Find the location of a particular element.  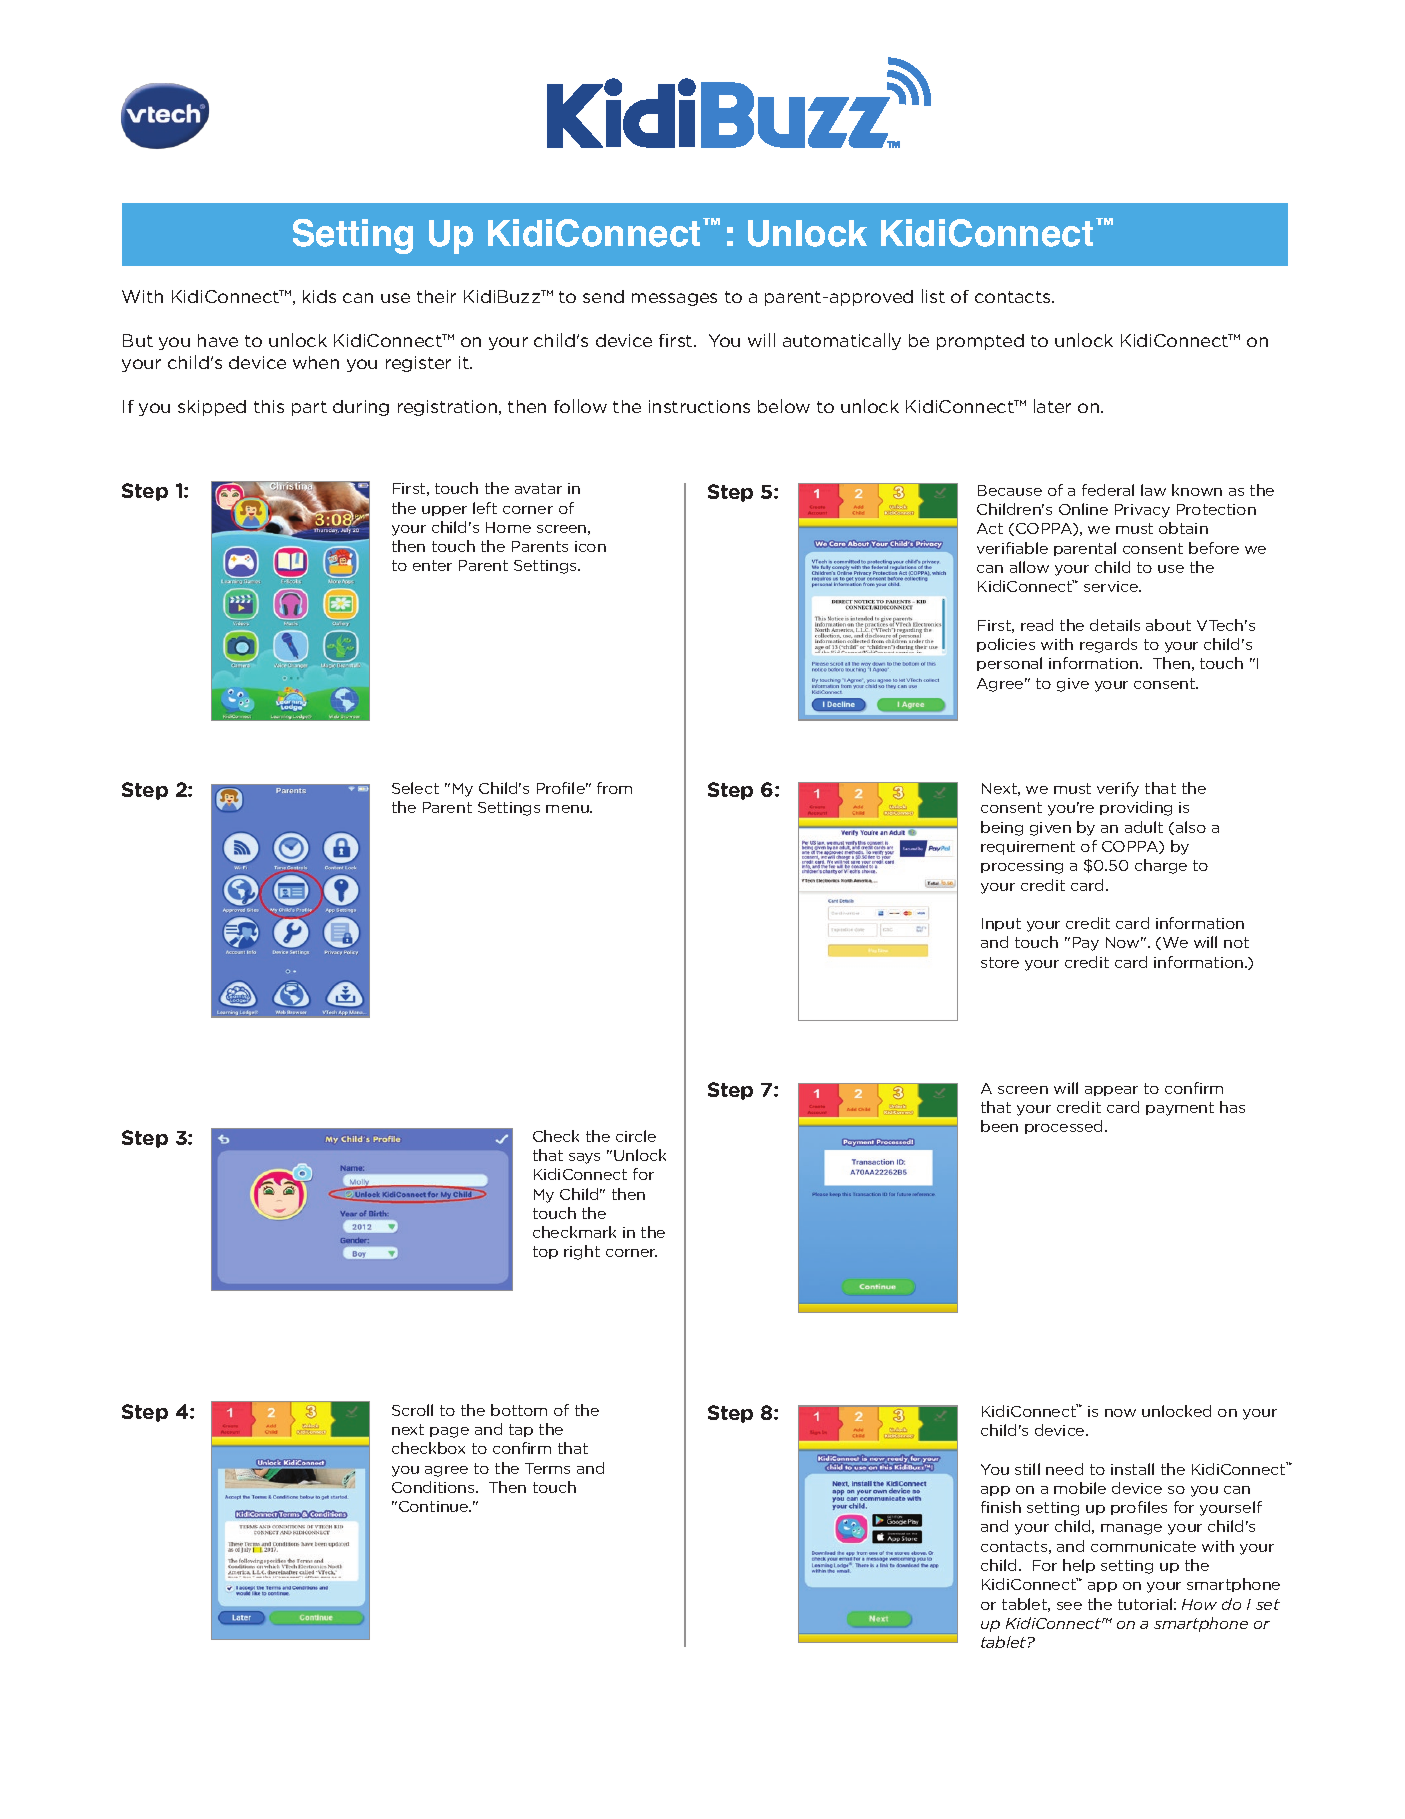

messages is located at coordinates (674, 299).
